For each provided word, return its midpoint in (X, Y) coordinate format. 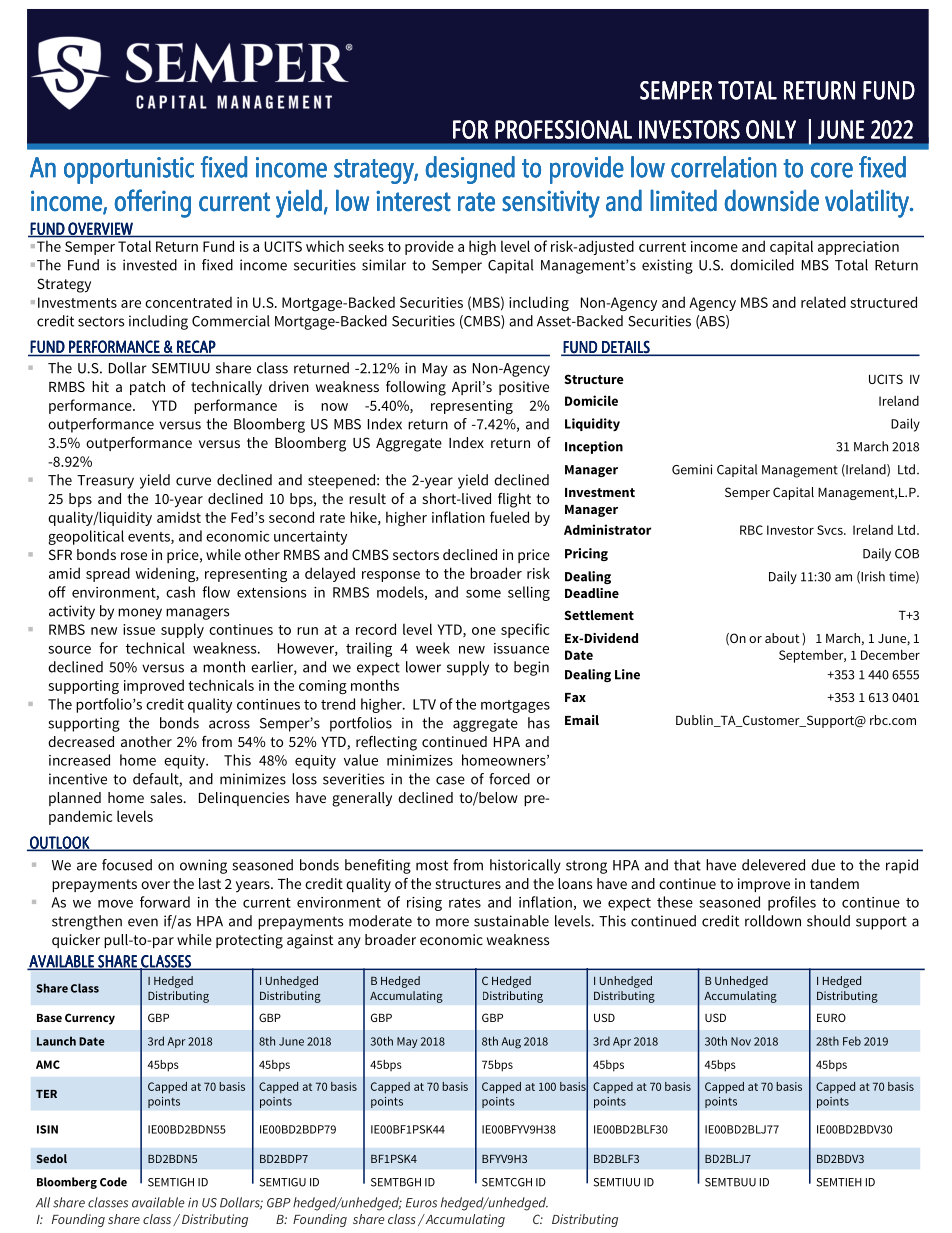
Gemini (692, 469)
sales (168, 797)
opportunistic (129, 170)
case (450, 780)
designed (470, 170)
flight (514, 500)
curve (193, 481)
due (823, 865)
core (832, 170)
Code (113, 1182)
